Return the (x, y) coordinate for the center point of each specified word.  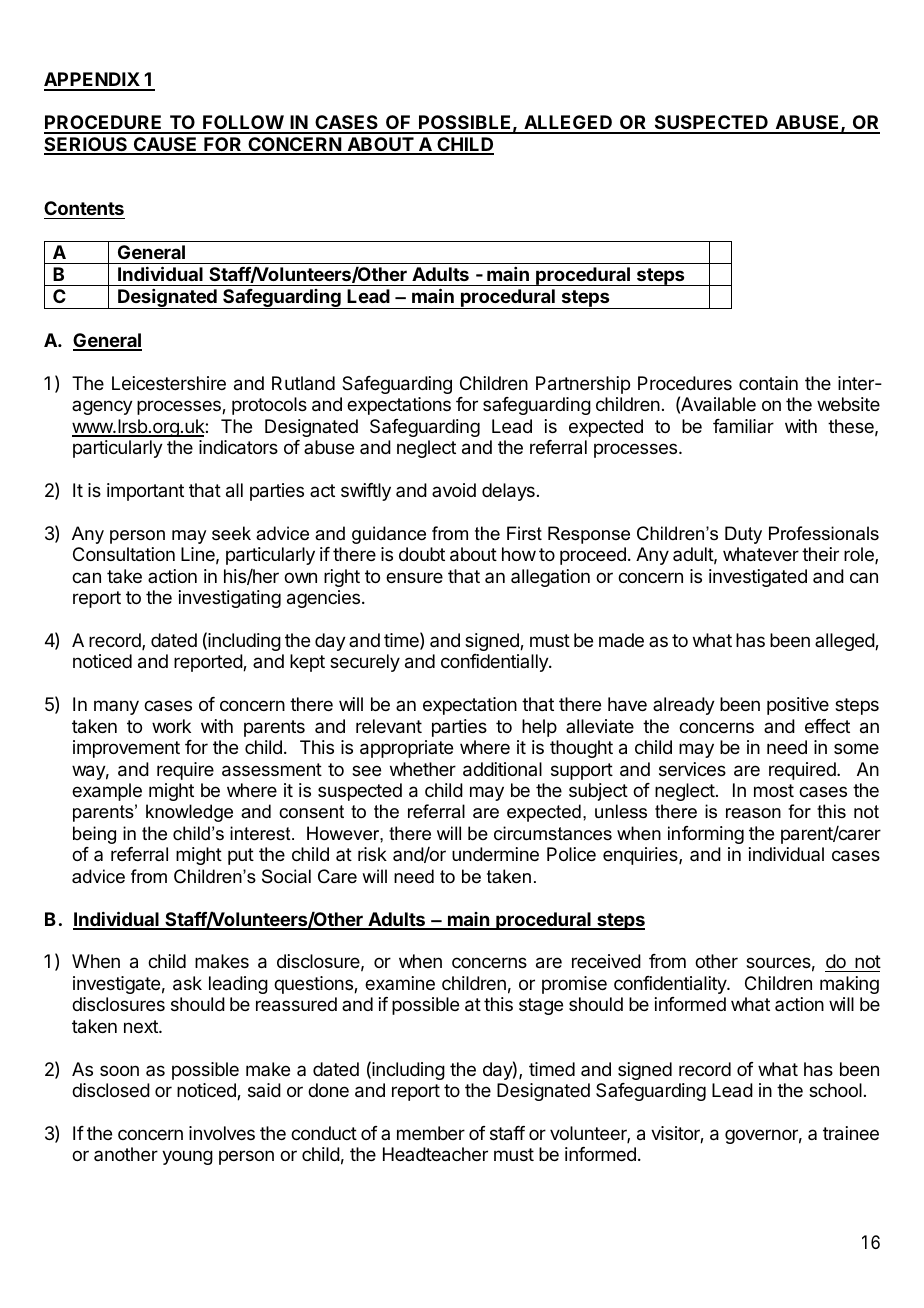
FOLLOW (243, 124)
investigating (230, 599)
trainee (851, 1133)
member (431, 1133)
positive (798, 706)
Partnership (583, 385)
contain (768, 383)
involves (222, 1133)
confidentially (495, 663)
